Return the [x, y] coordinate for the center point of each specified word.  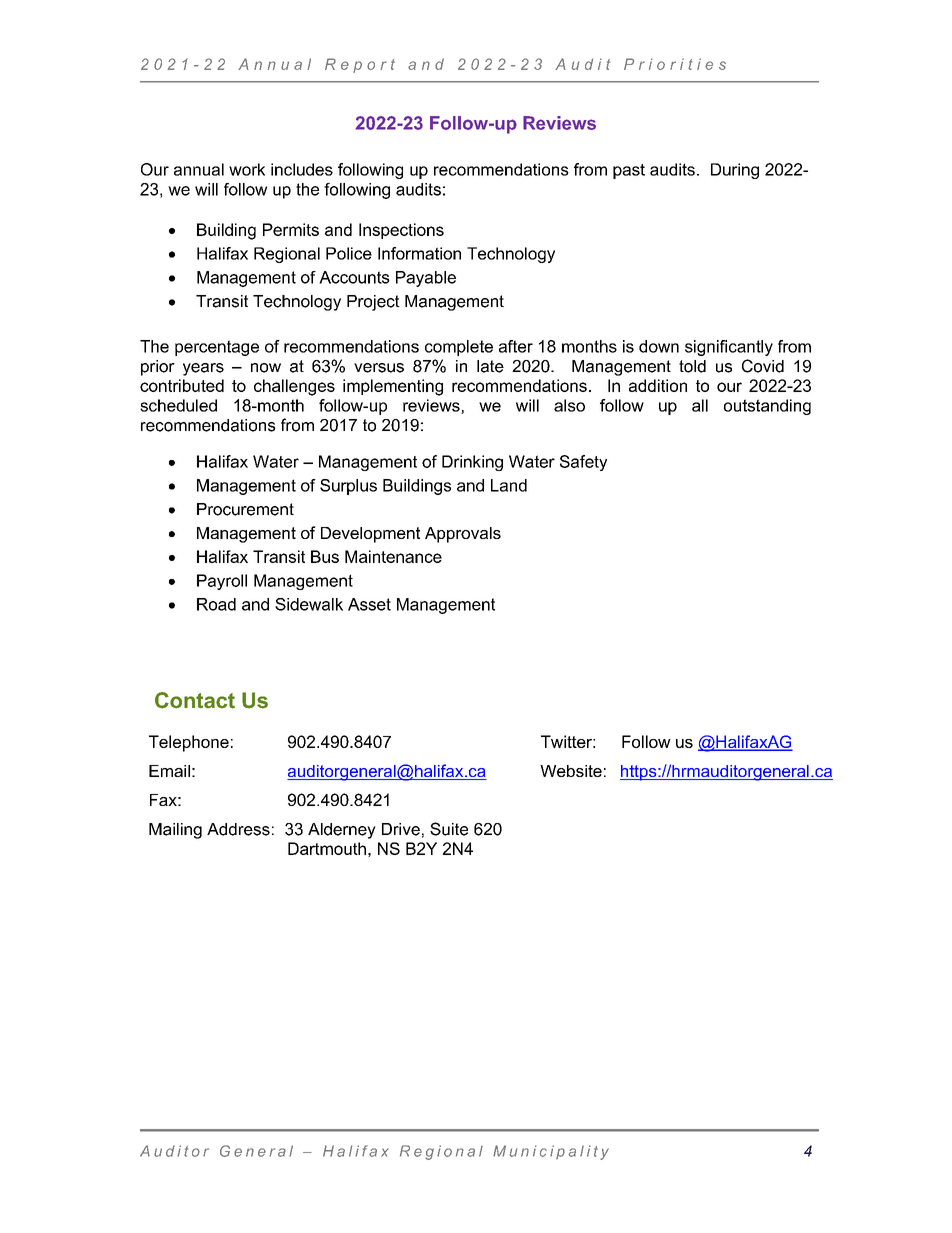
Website [571, 771]
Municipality [551, 1152]
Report [360, 65]
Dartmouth [327, 848]
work [247, 169]
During [735, 171]
